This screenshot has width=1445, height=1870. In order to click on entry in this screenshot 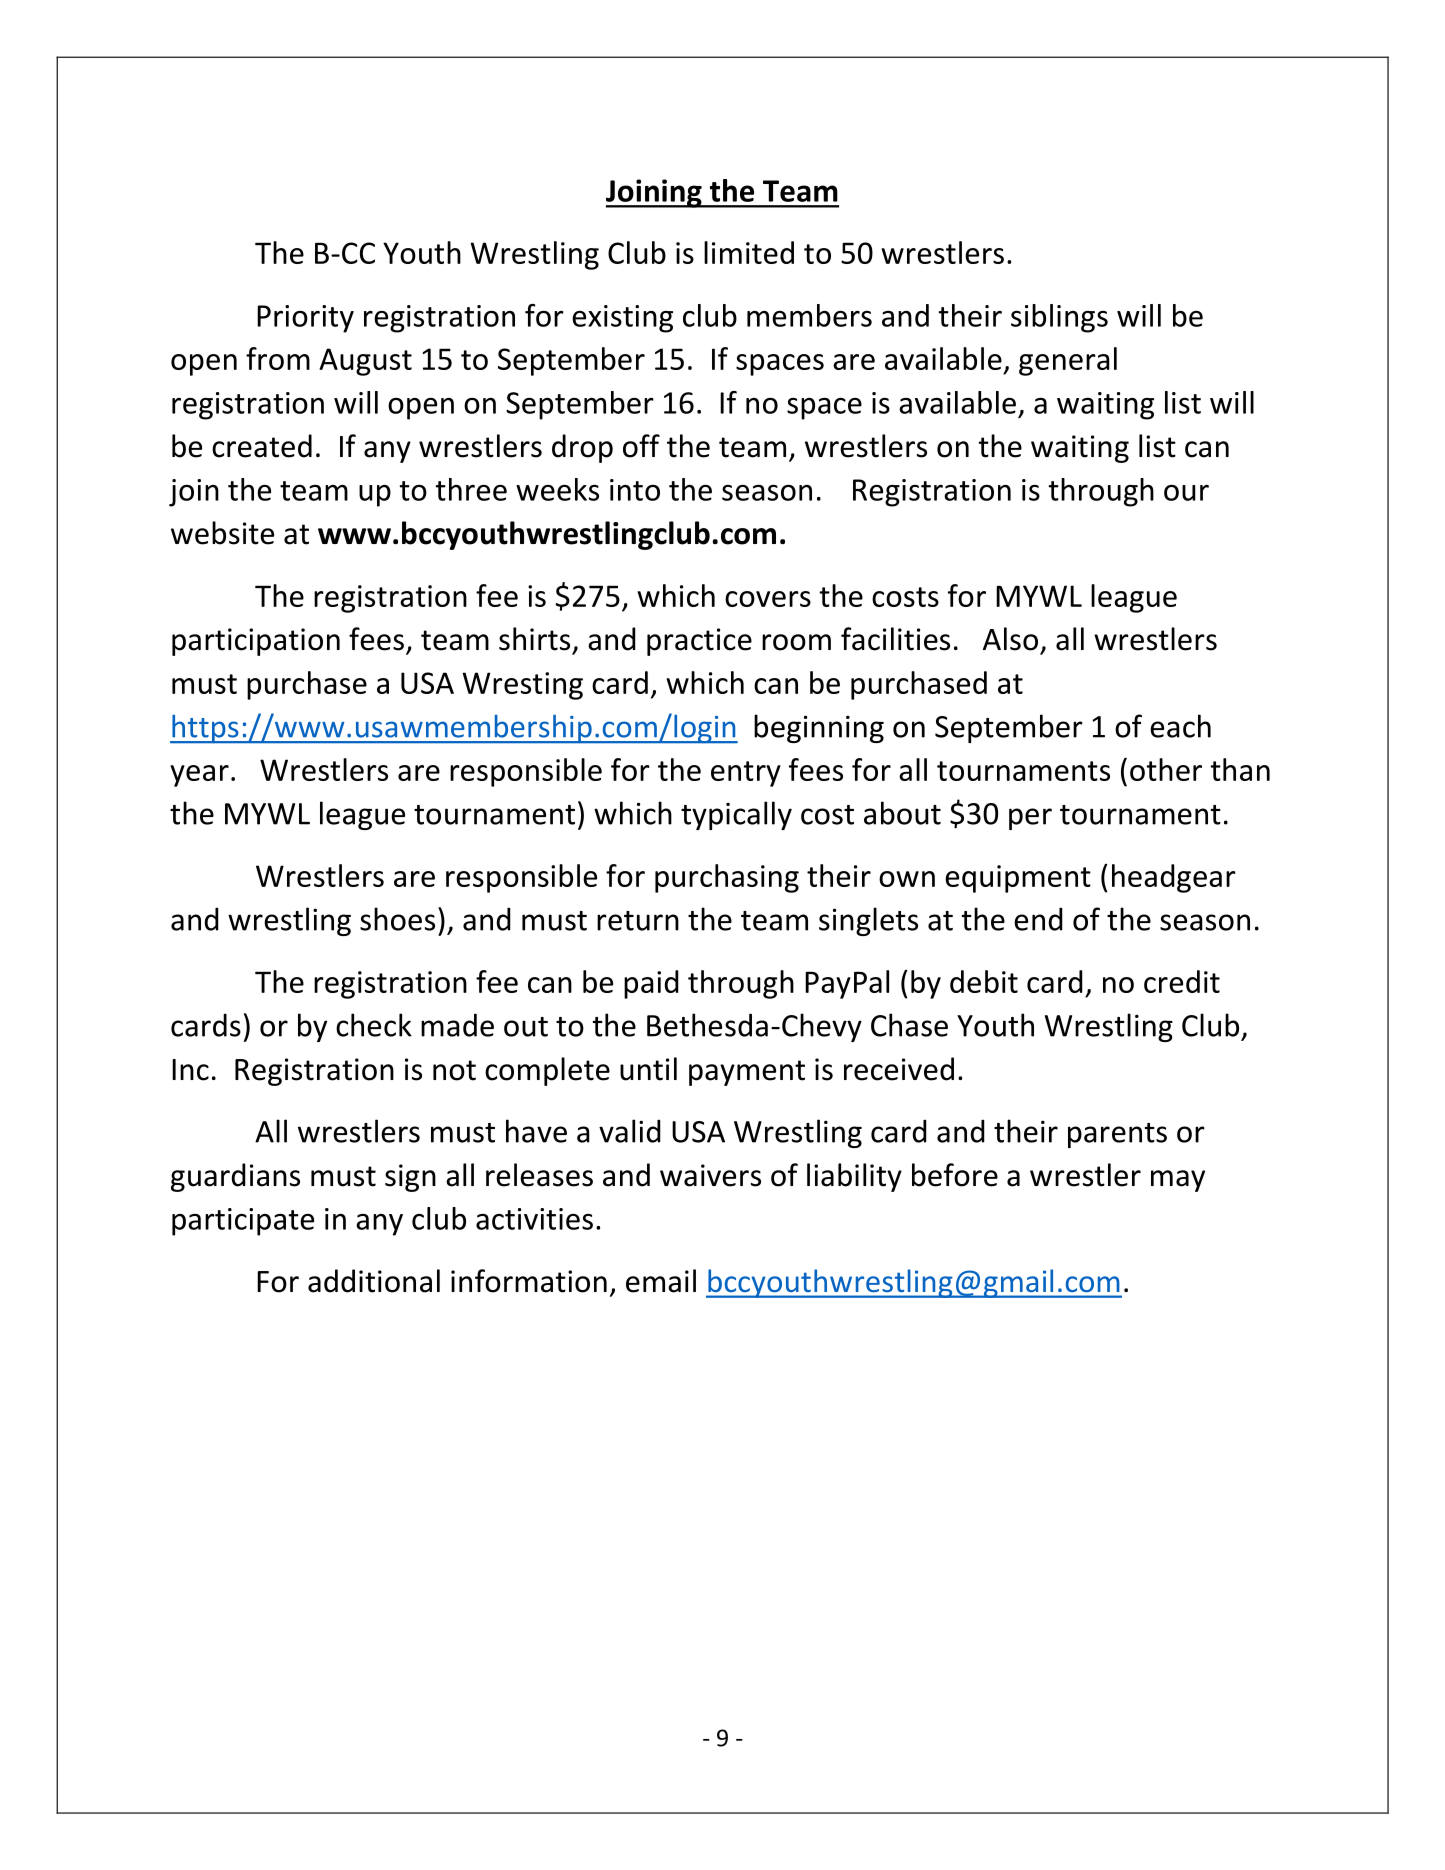, I will do `click(746, 774)`.
